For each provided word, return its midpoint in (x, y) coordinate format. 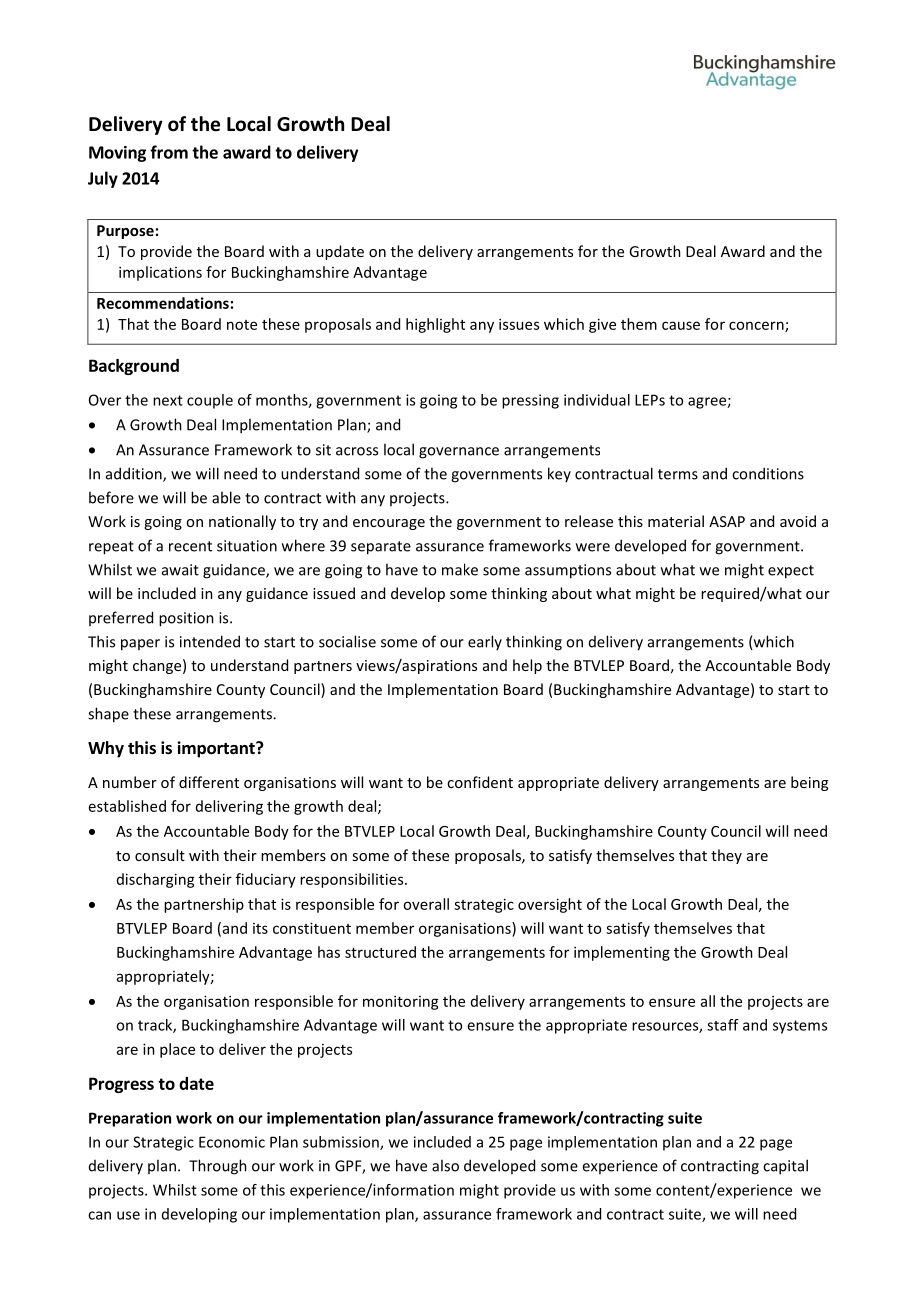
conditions (768, 473)
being (809, 783)
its (260, 928)
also (445, 1165)
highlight (435, 325)
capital (785, 1167)
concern (757, 326)
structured (380, 952)
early (485, 642)
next (168, 400)
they (726, 856)
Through (218, 1167)
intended (210, 641)
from (169, 152)
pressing (530, 401)
